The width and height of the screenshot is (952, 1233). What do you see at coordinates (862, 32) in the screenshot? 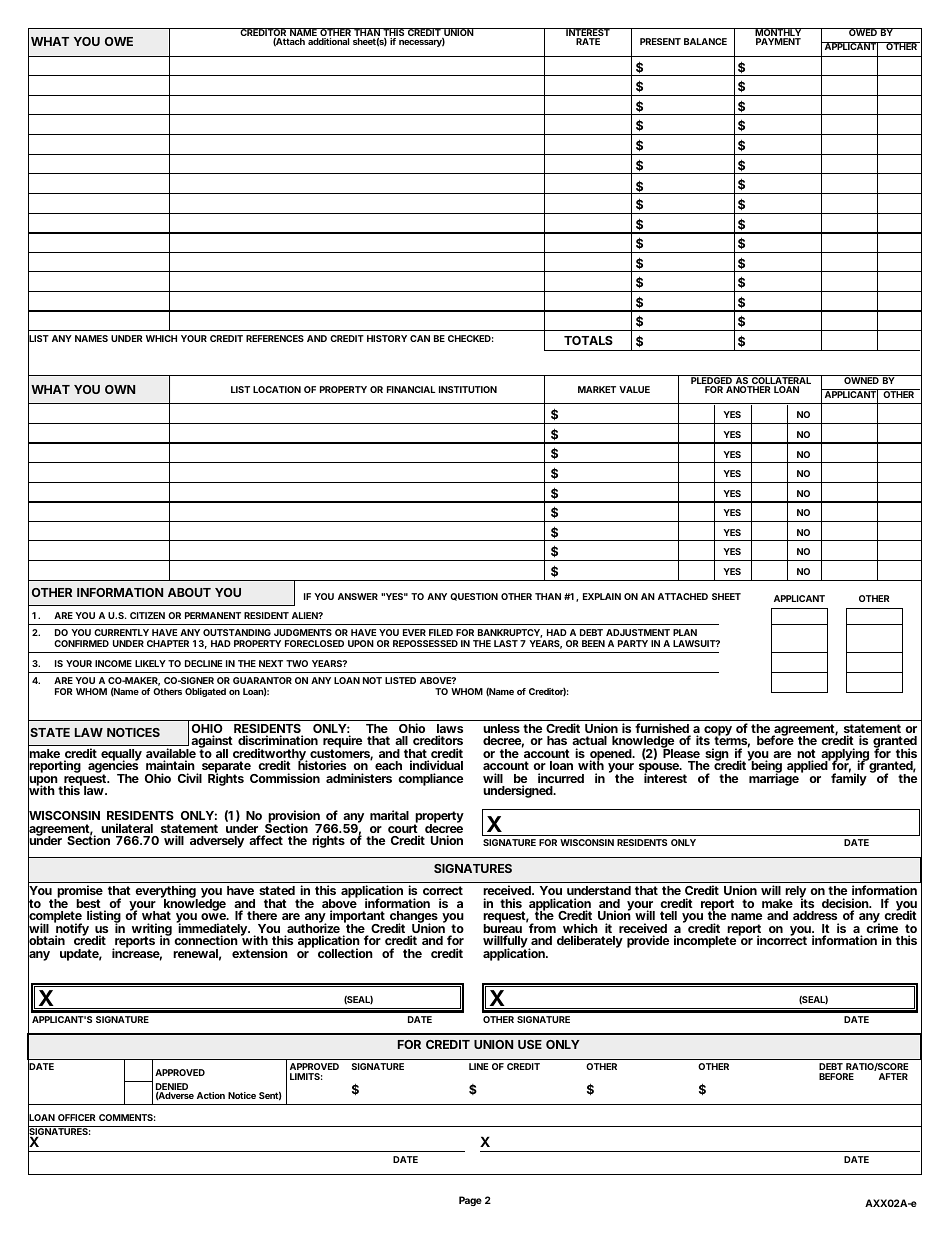
I see `OWED` at bounding box center [862, 32].
